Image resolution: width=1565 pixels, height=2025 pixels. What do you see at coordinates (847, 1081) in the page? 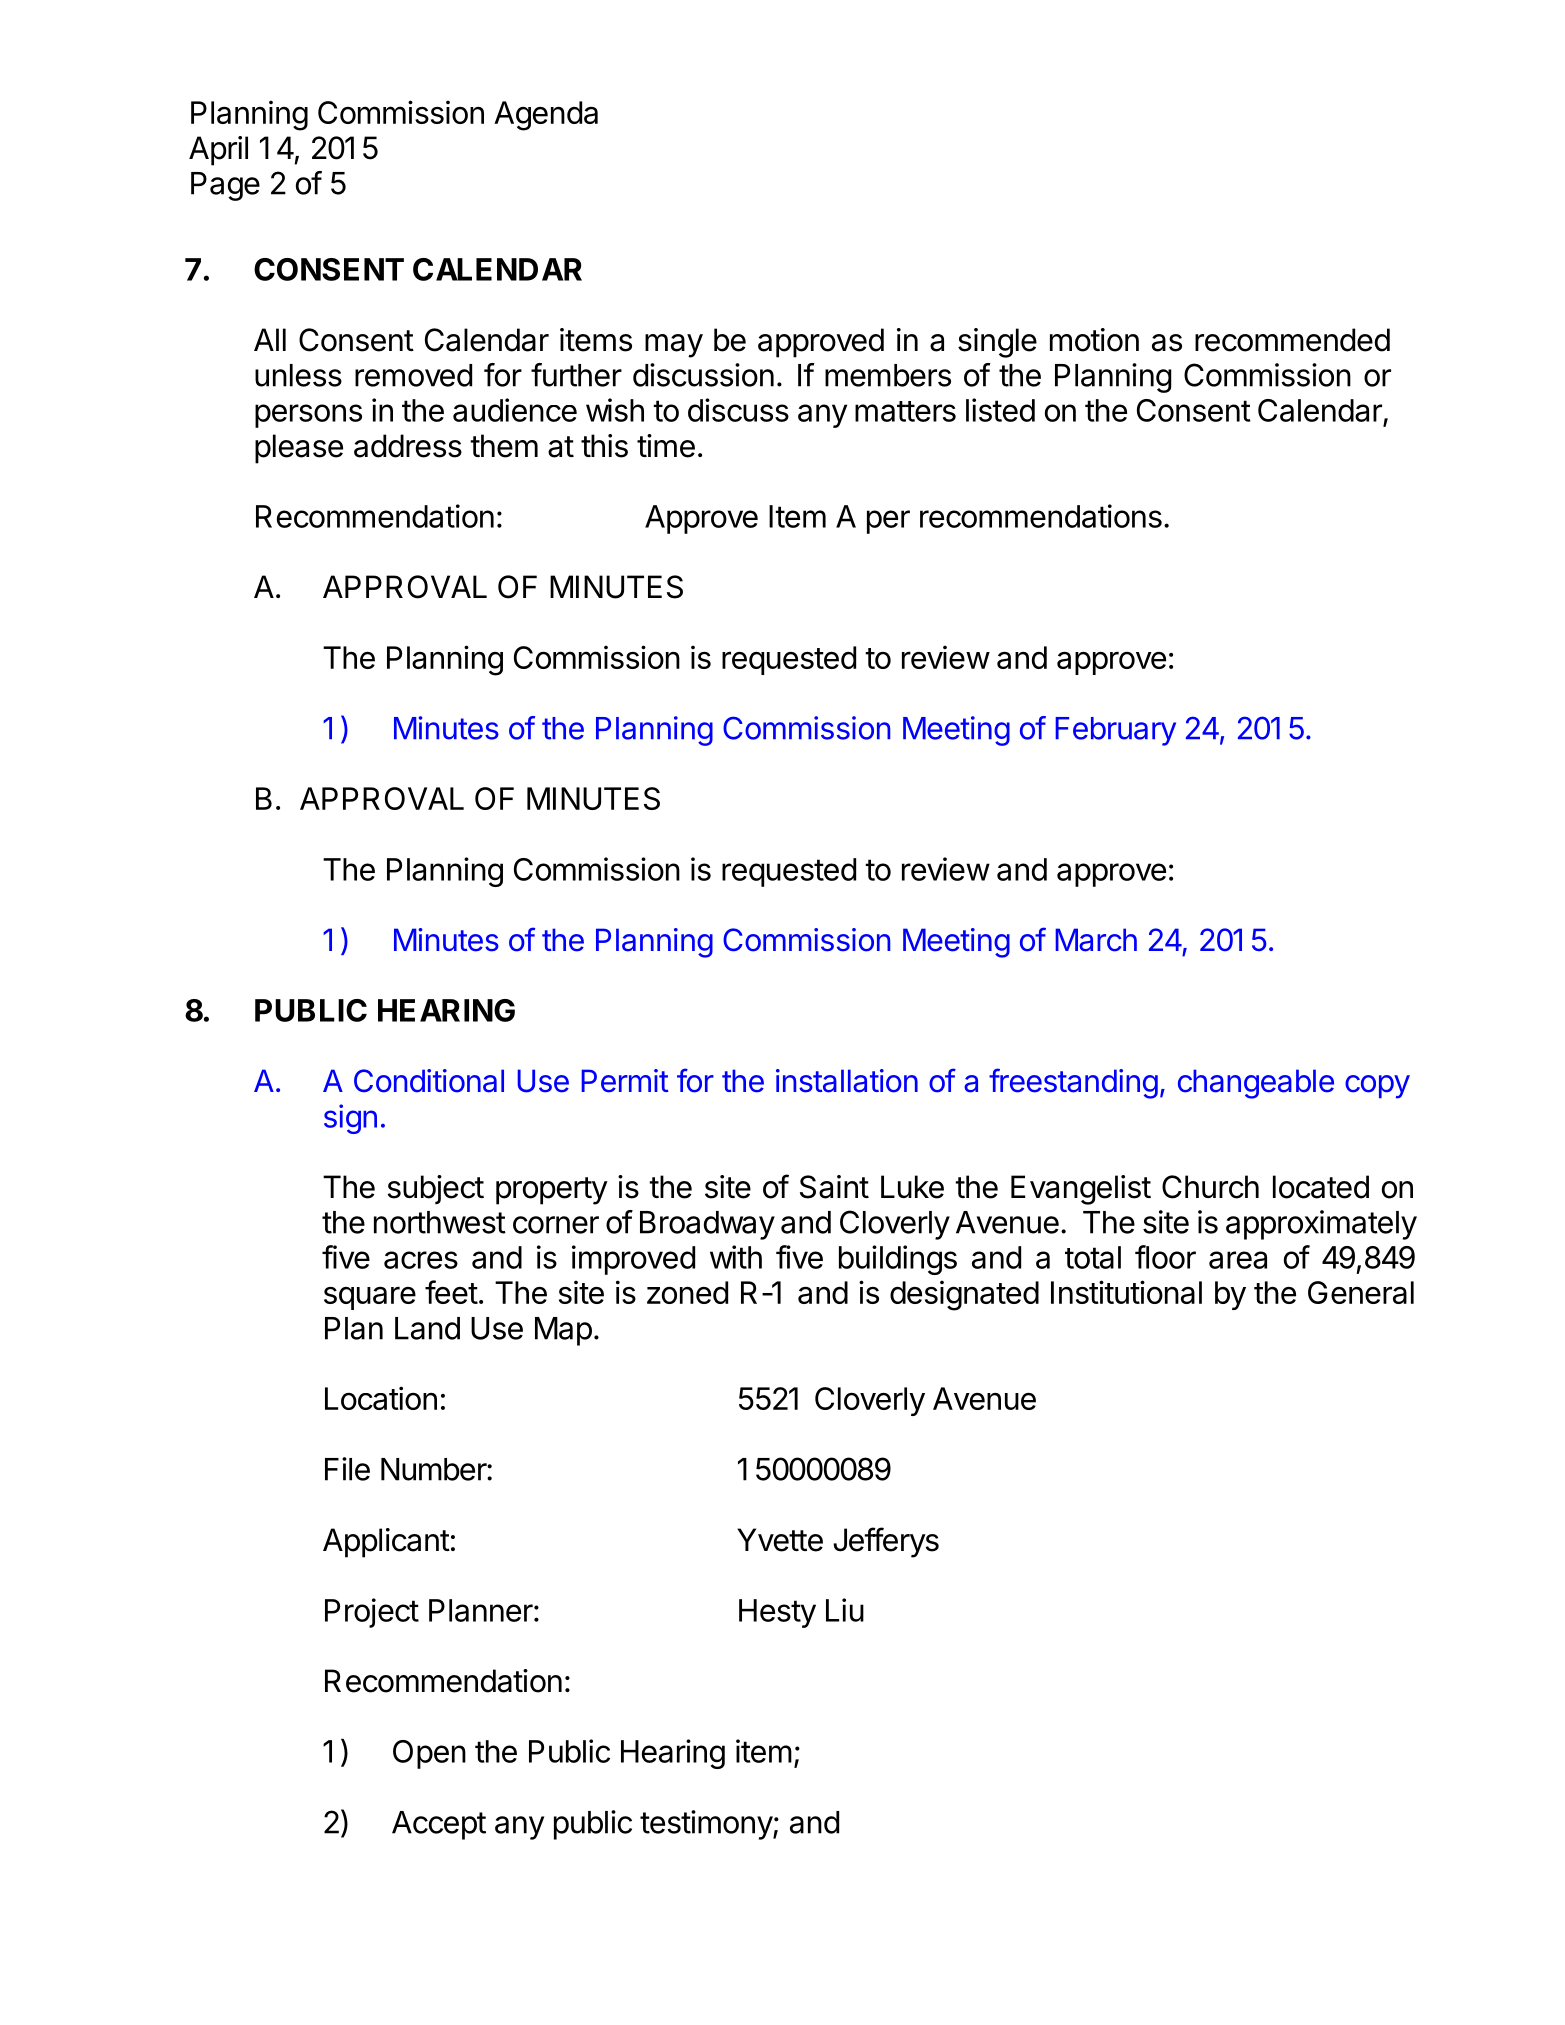
I see `installation` at bounding box center [847, 1081].
